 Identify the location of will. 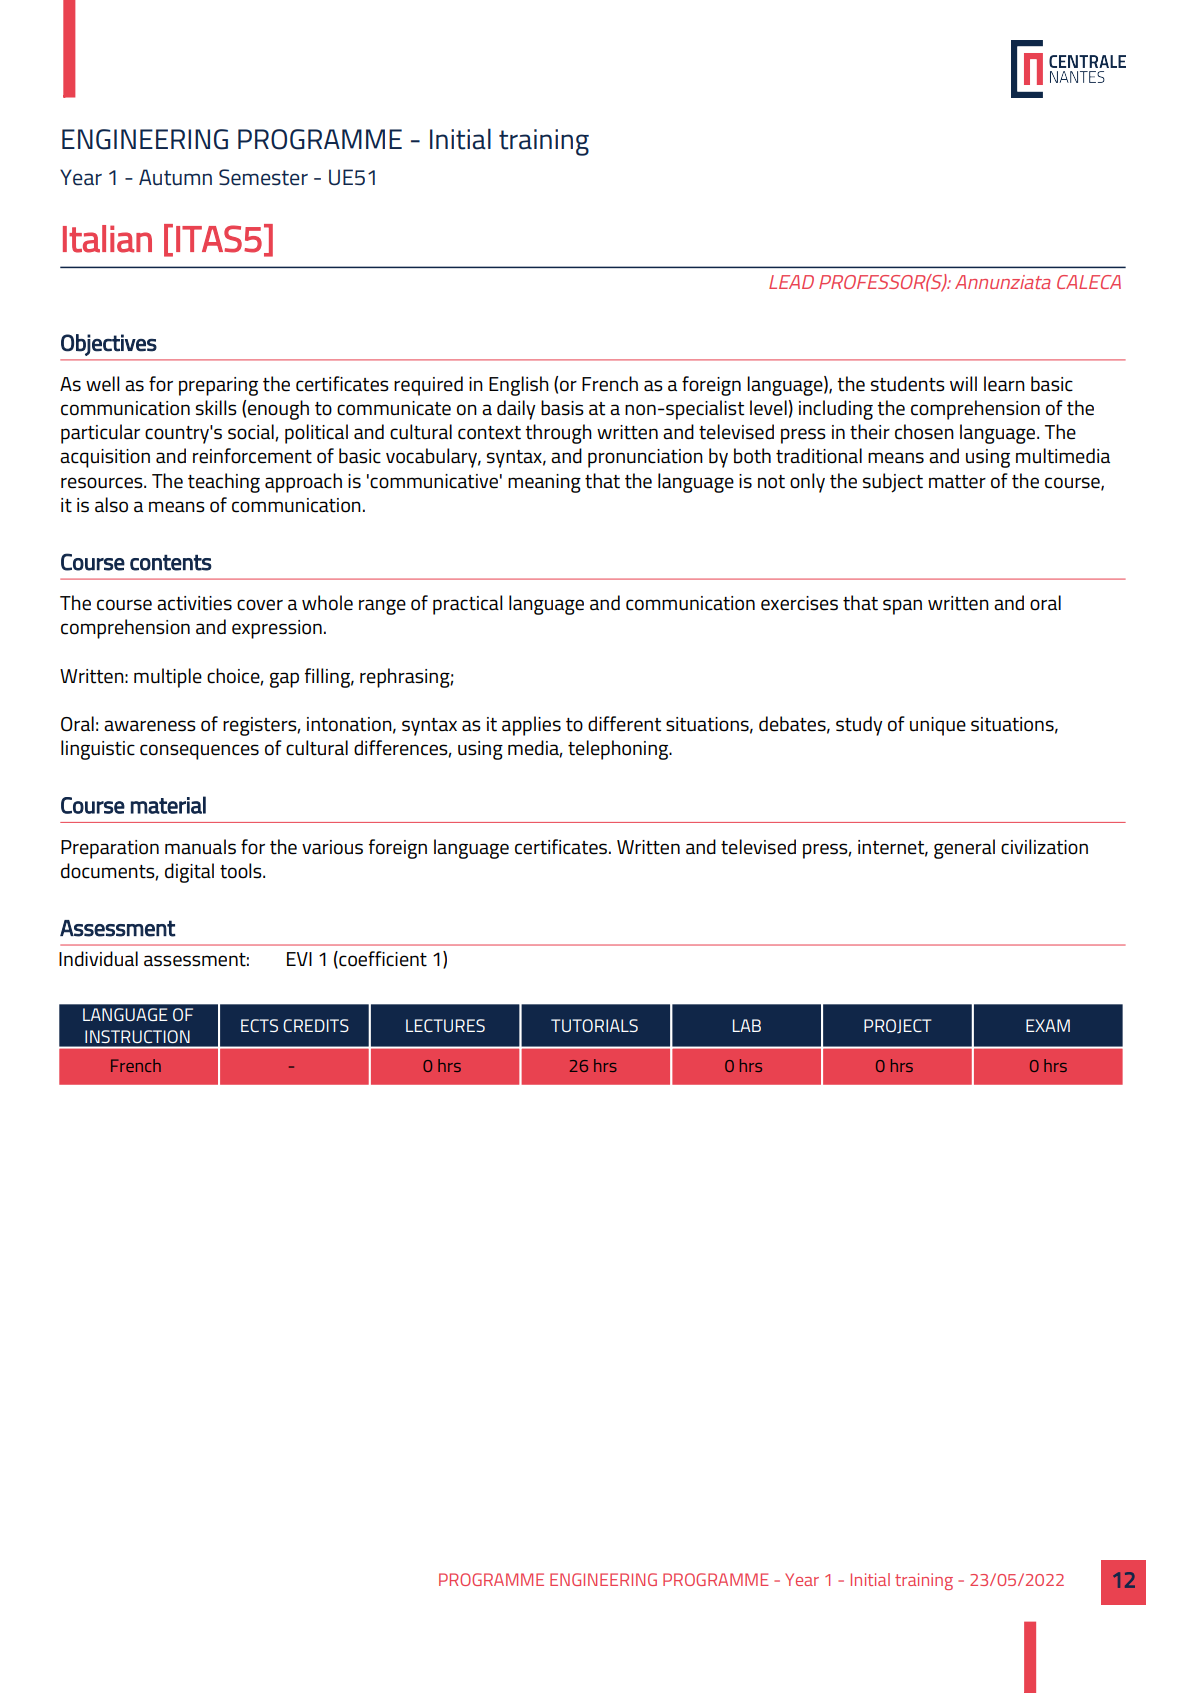
(963, 383).
